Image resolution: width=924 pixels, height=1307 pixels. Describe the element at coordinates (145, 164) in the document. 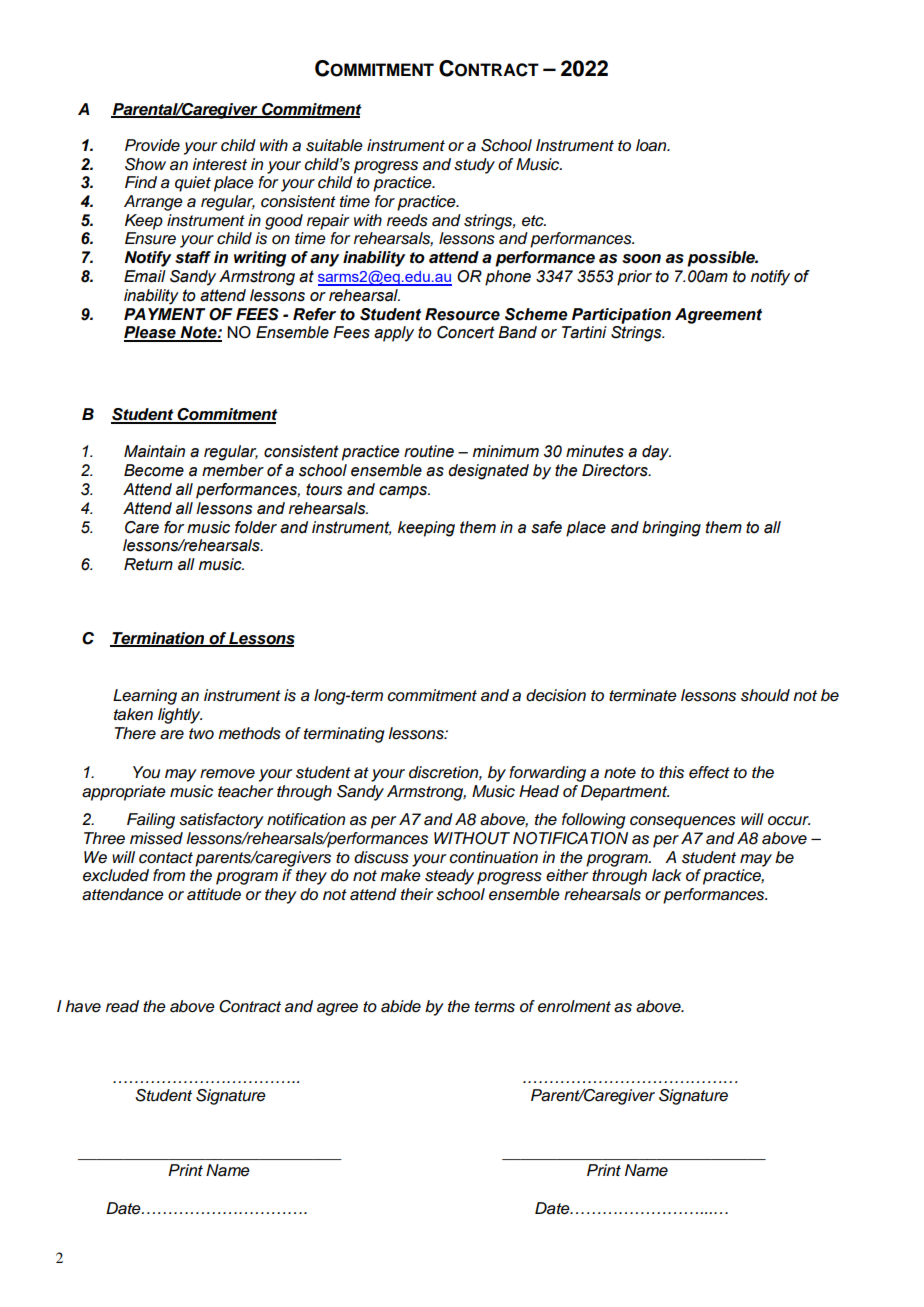

I see `Show` at that location.
